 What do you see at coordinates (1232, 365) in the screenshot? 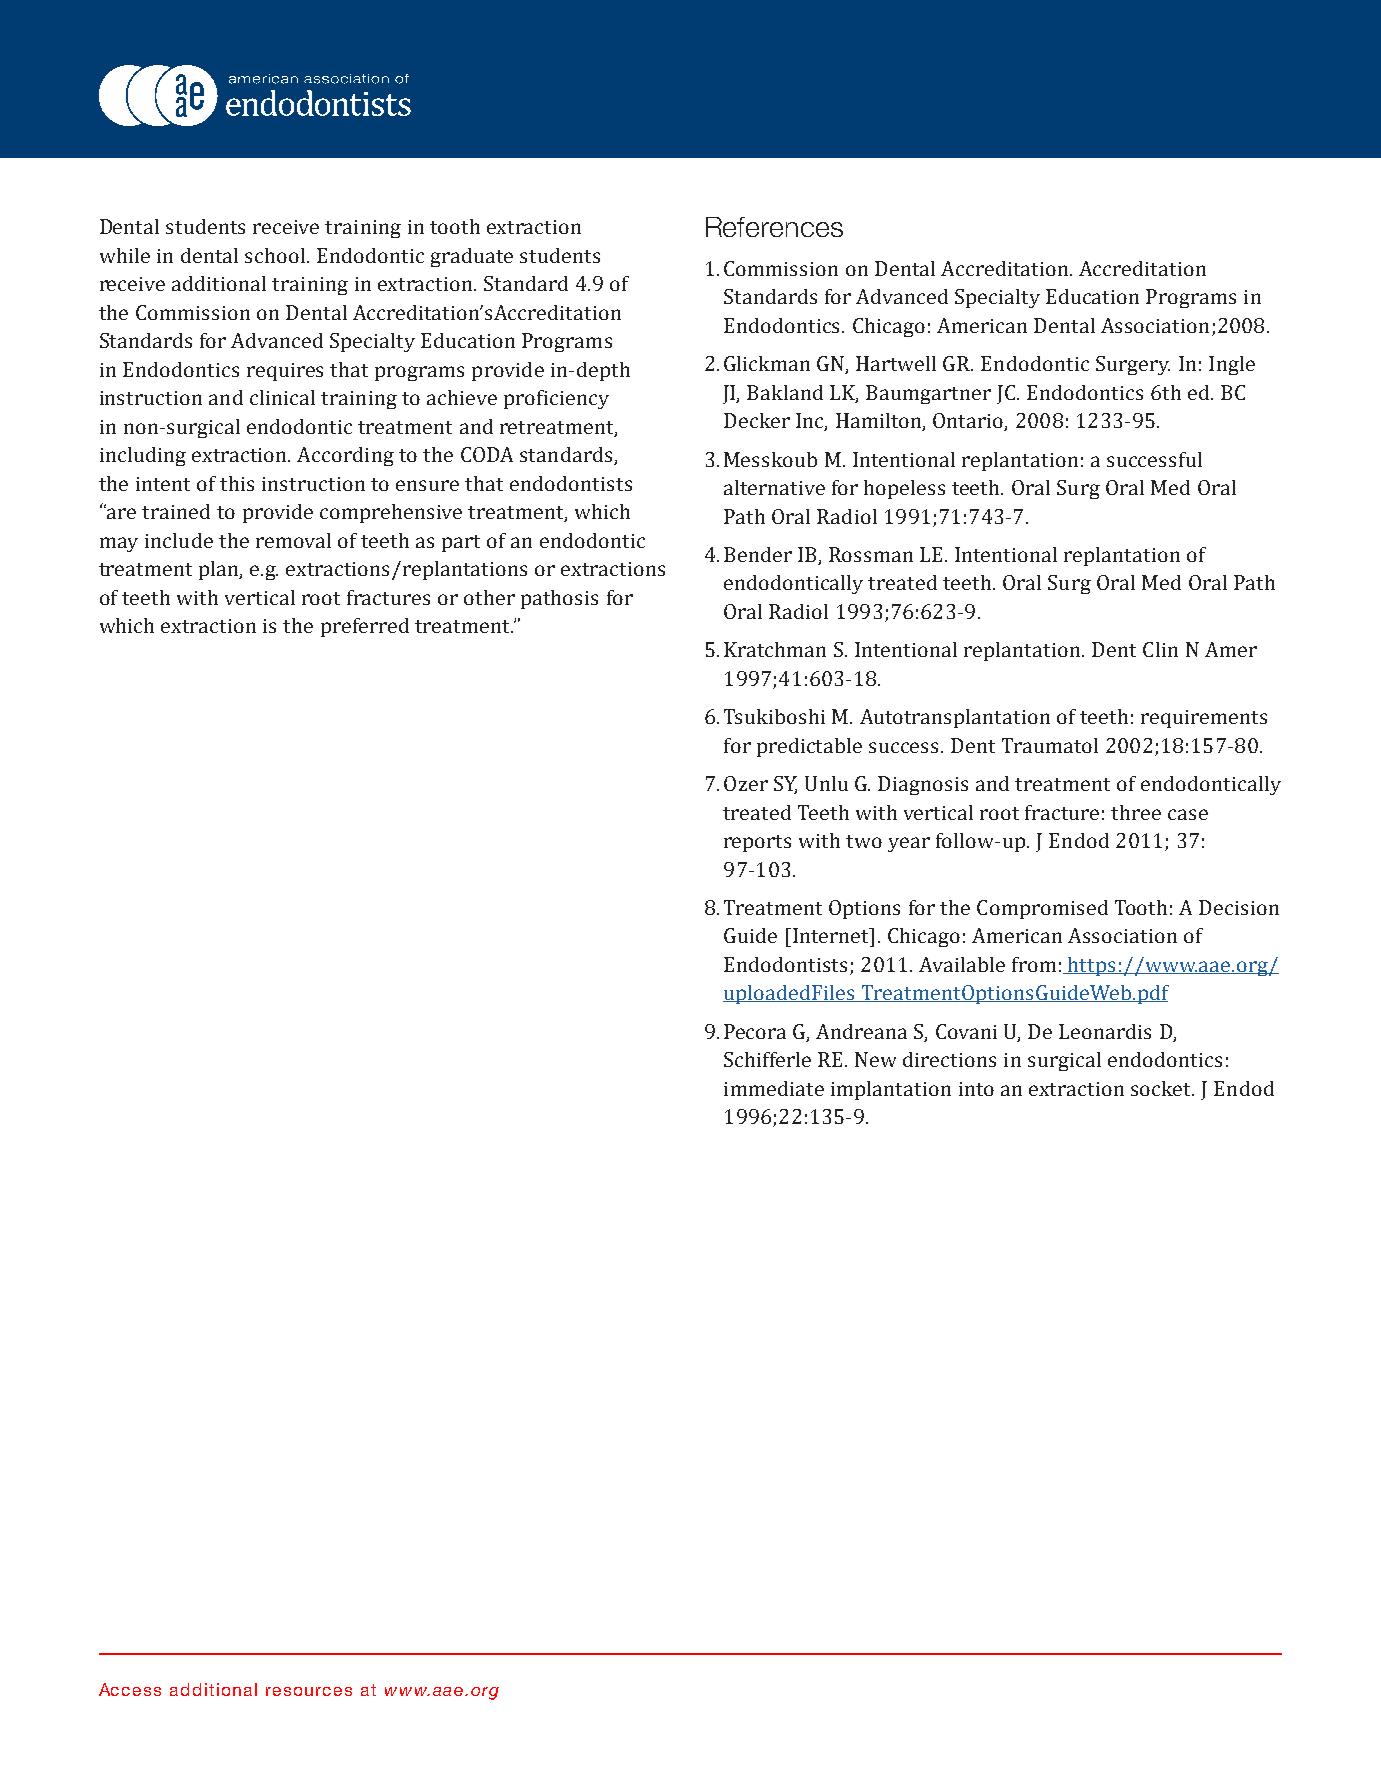
I see `Ingle` at bounding box center [1232, 365].
